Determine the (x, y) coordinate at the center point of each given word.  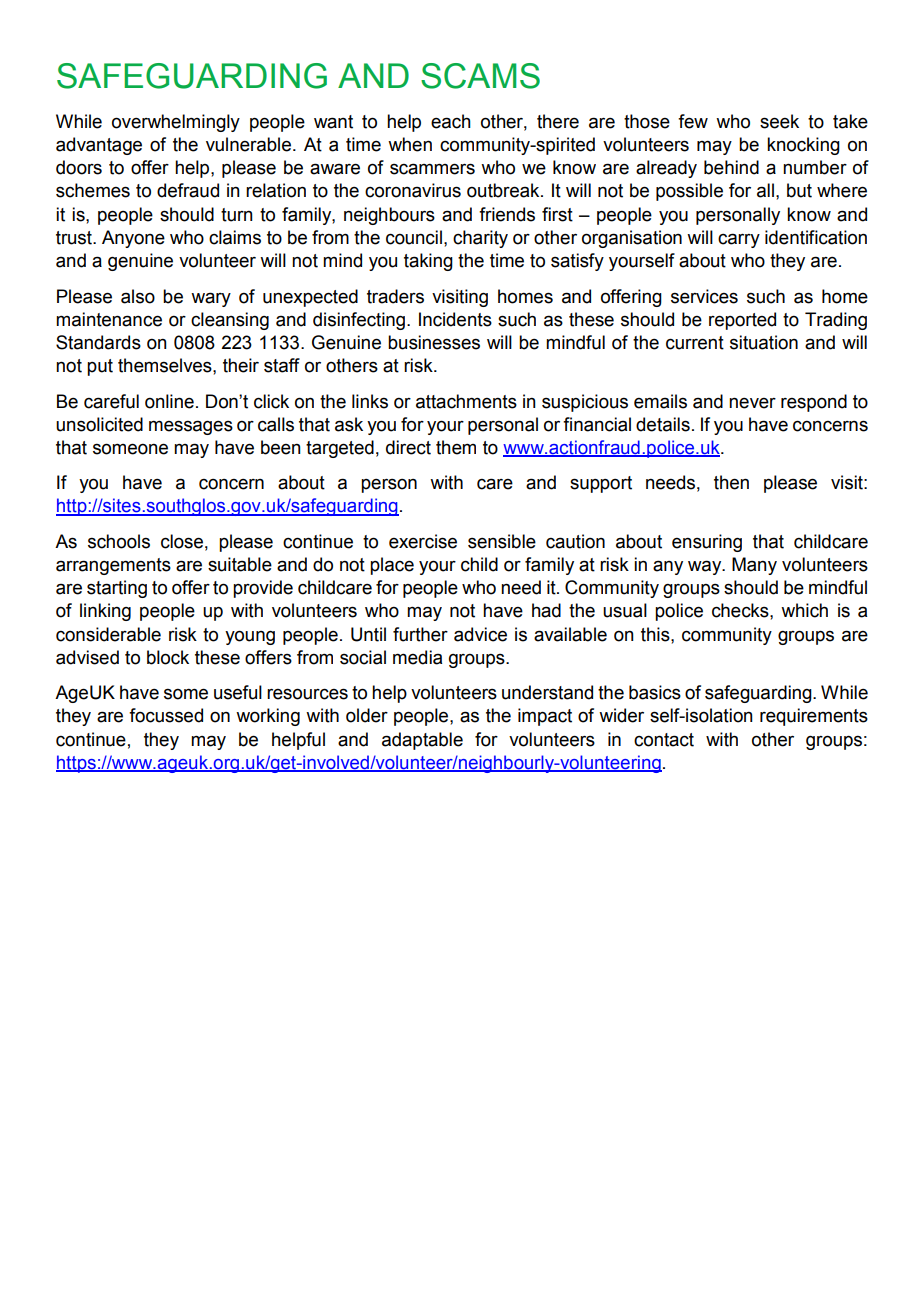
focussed (166, 715)
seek (779, 121)
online (169, 401)
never (752, 403)
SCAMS (480, 76)
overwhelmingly (176, 123)
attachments (466, 401)
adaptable (422, 741)
